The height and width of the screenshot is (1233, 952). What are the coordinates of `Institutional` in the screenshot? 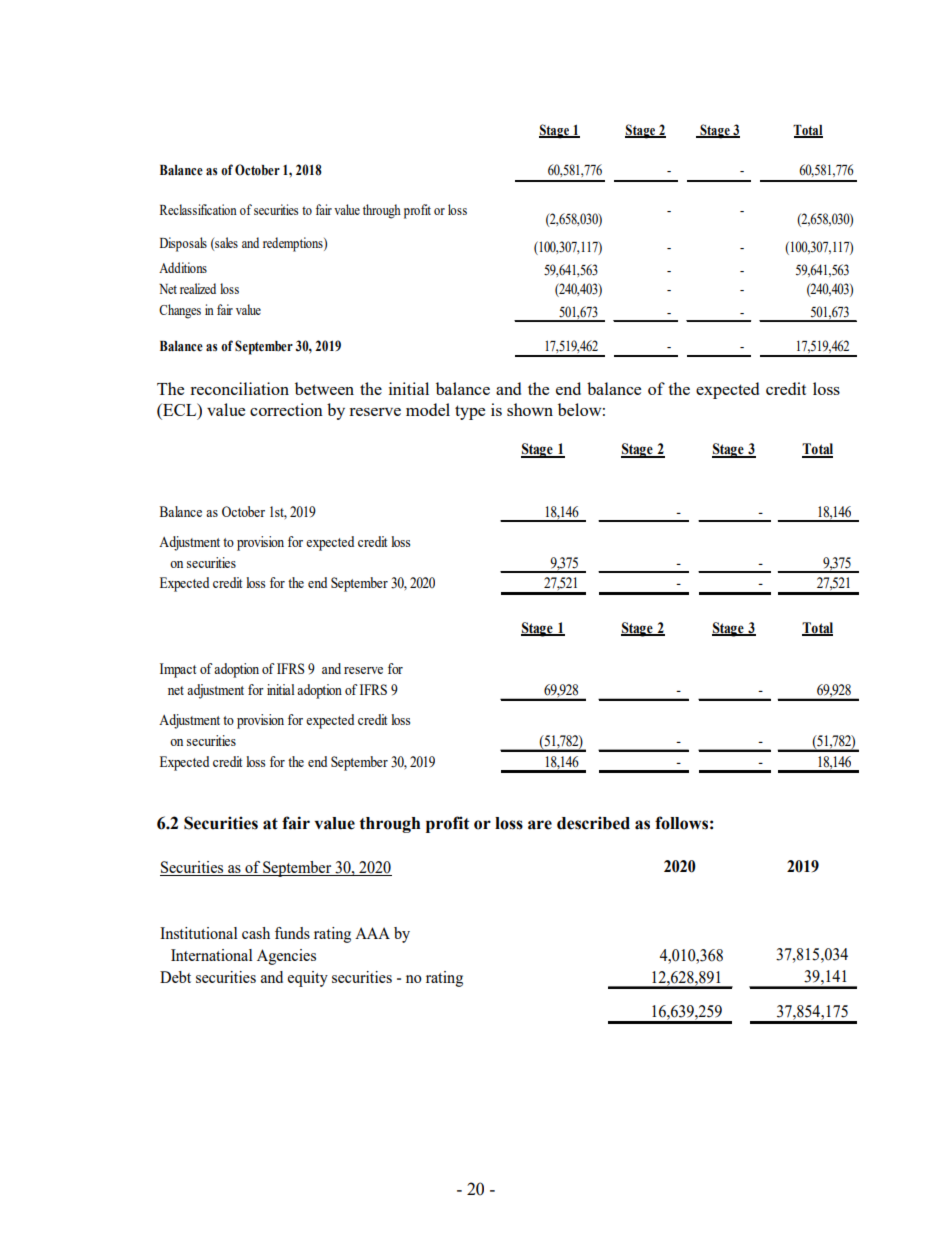 It's located at (199, 933).
